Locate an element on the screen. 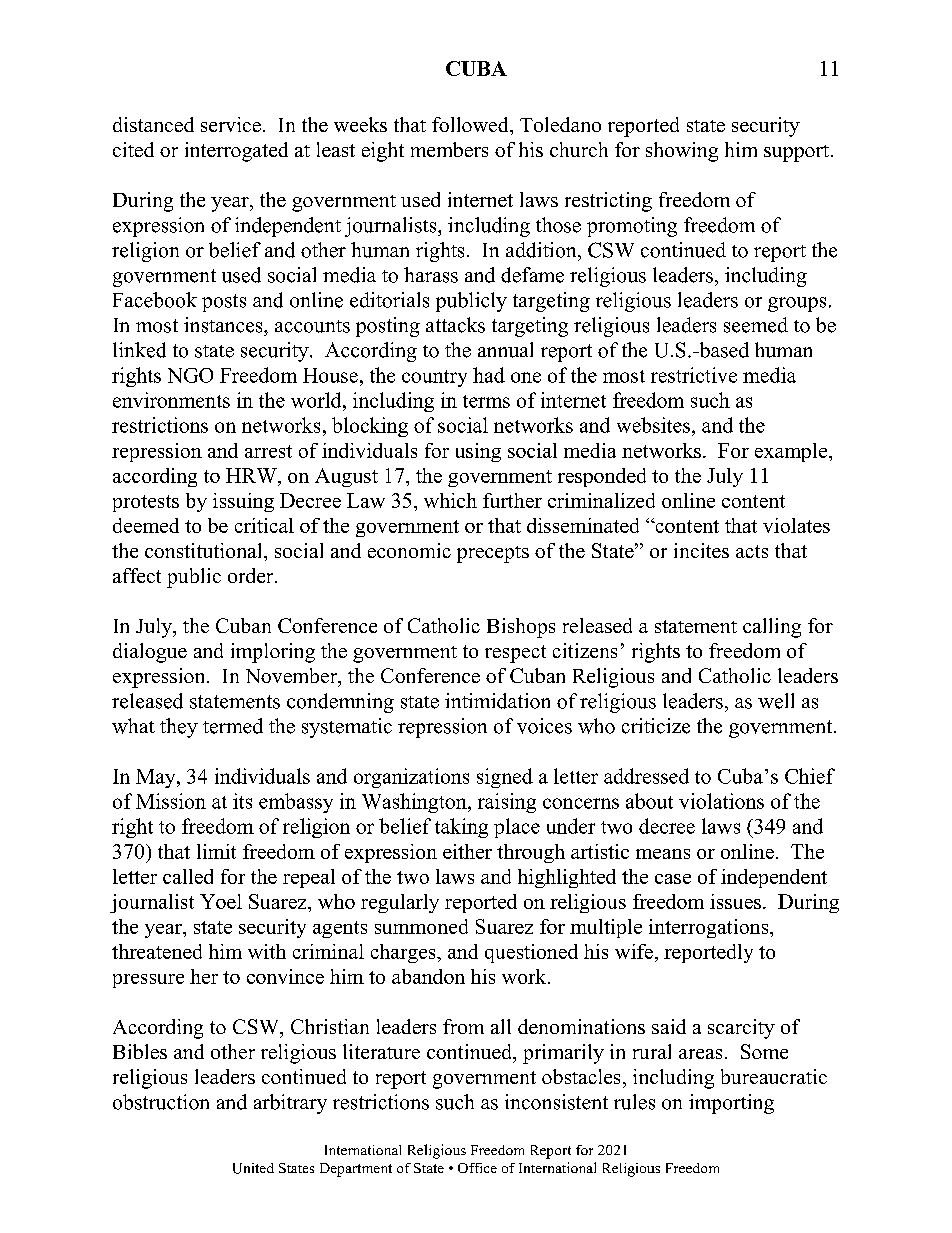  importing is located at coordinates (731, 1104).
